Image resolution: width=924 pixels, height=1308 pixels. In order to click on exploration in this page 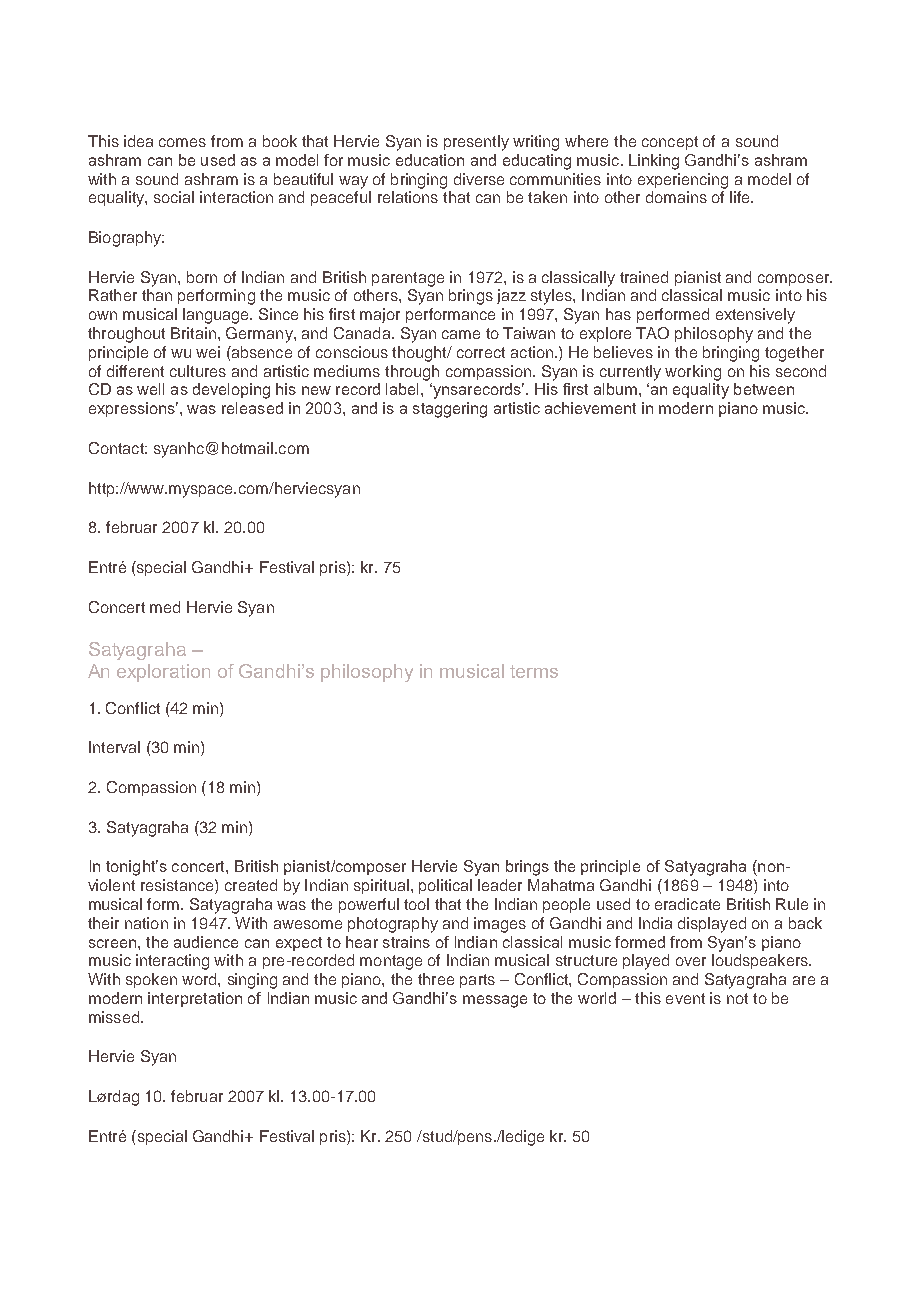, I will do `click(163, 673)`.
